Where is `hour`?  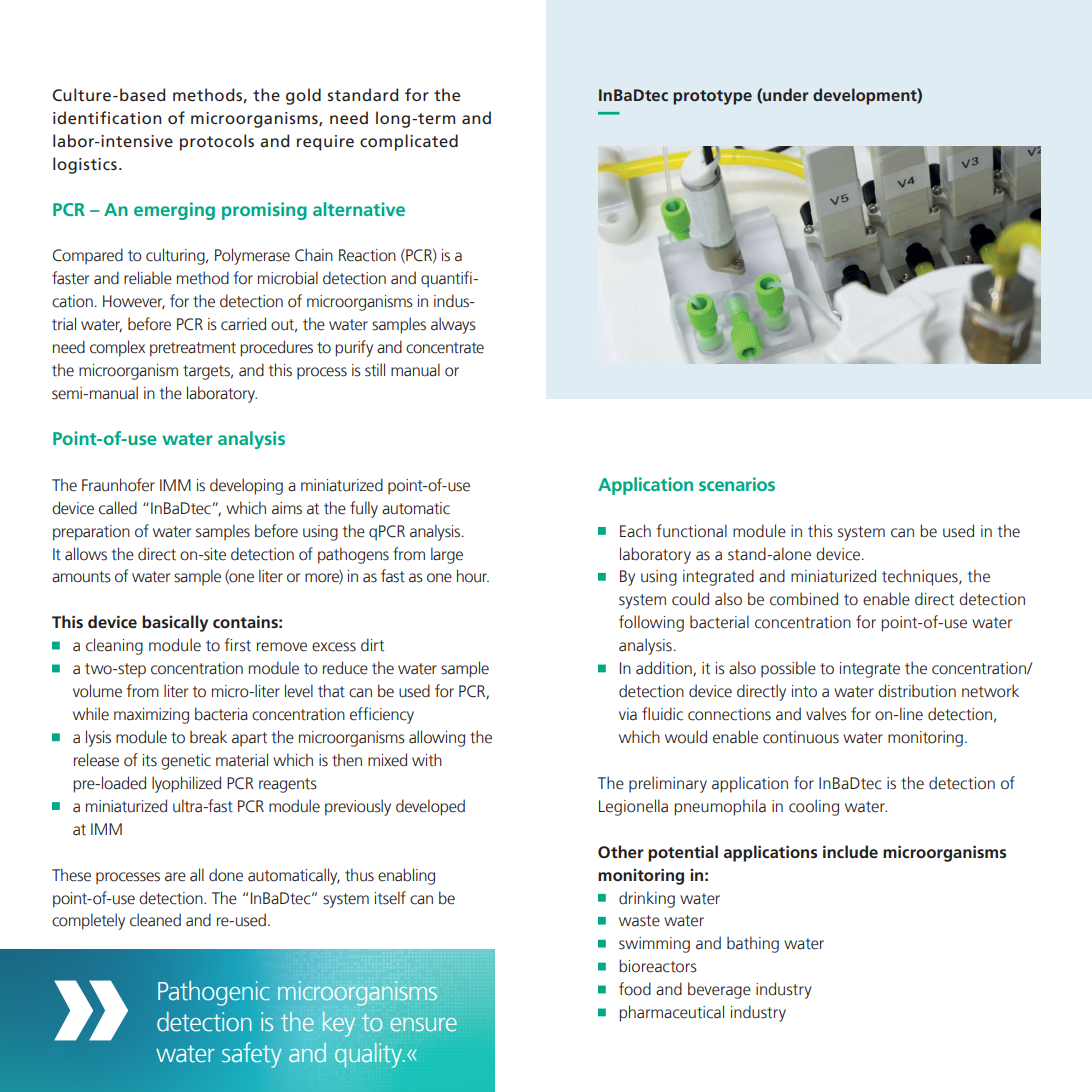 hour is located at coordinates (473, 576).
